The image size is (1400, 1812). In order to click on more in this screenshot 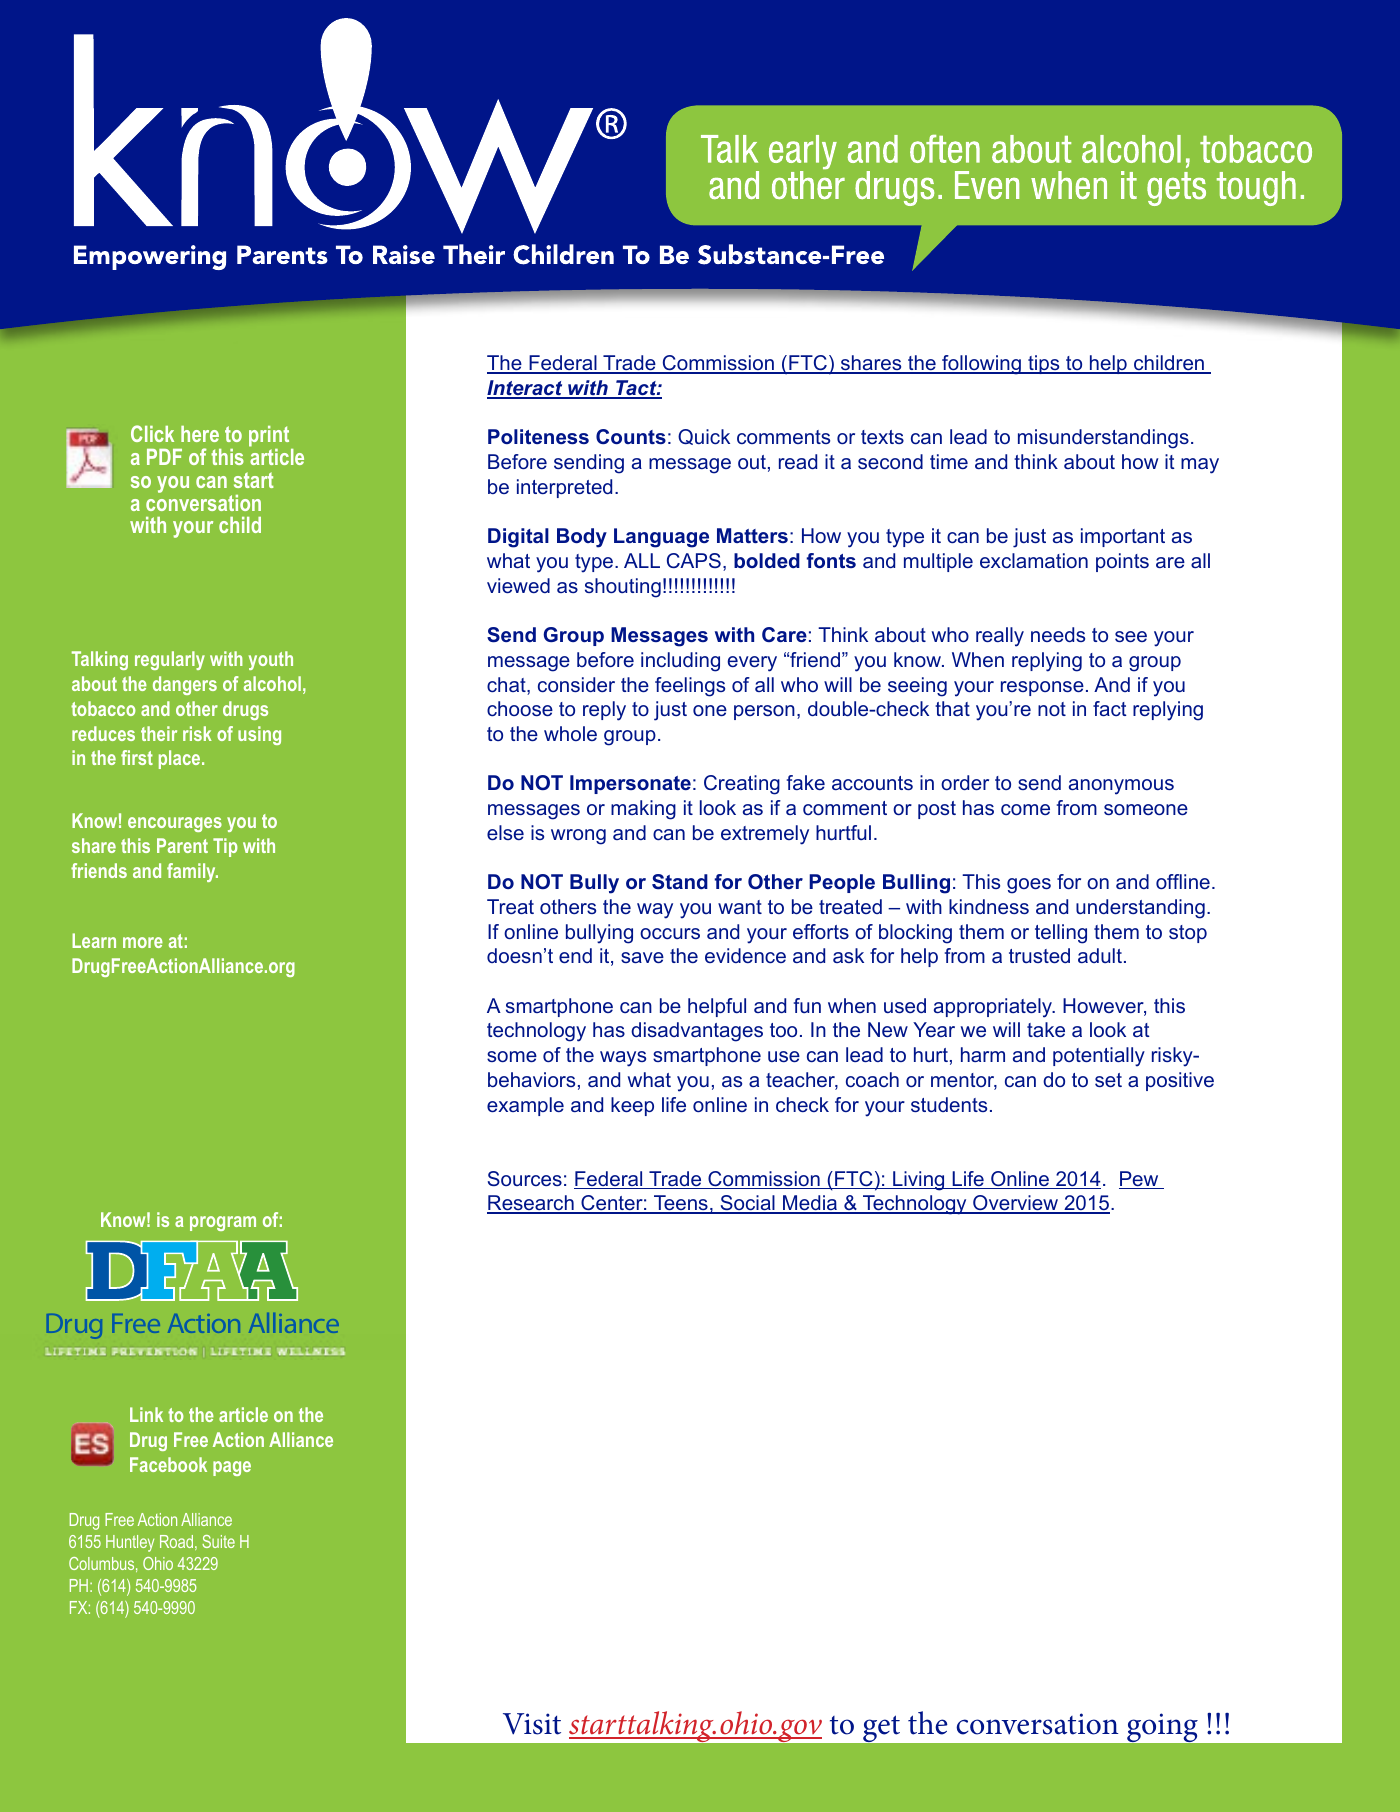, I will do `click(143, 942)`.
